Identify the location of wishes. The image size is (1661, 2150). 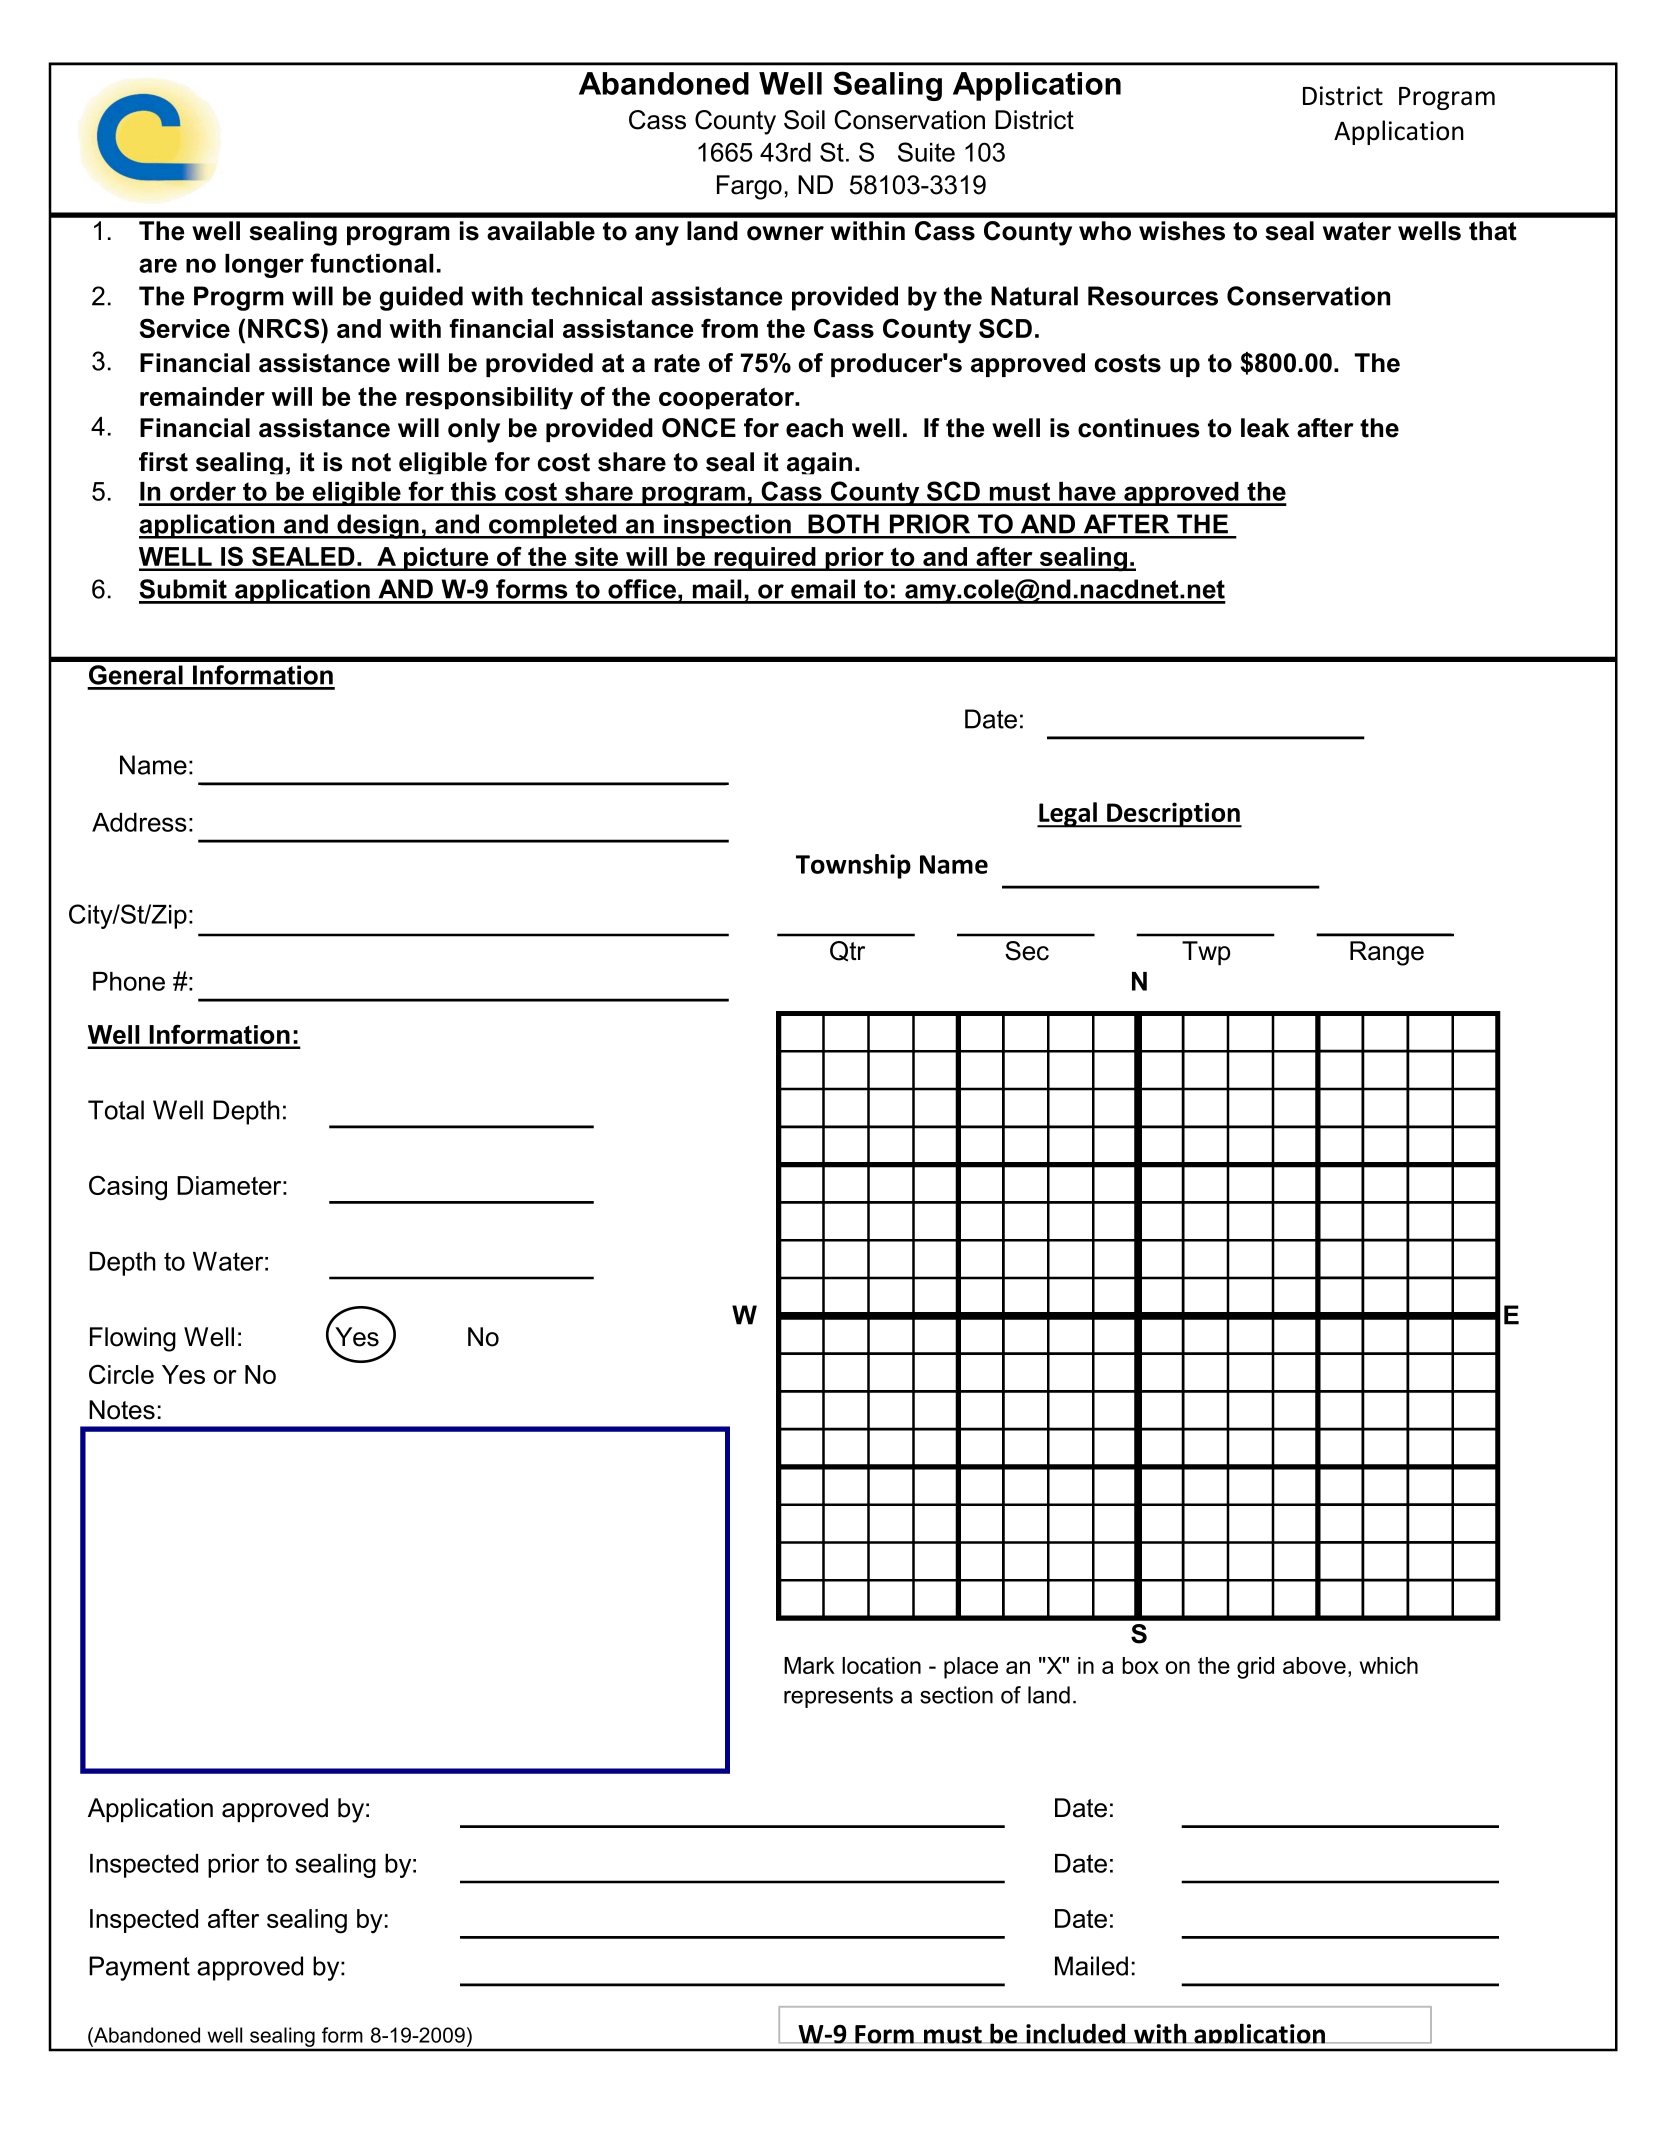
(1182, 231).
